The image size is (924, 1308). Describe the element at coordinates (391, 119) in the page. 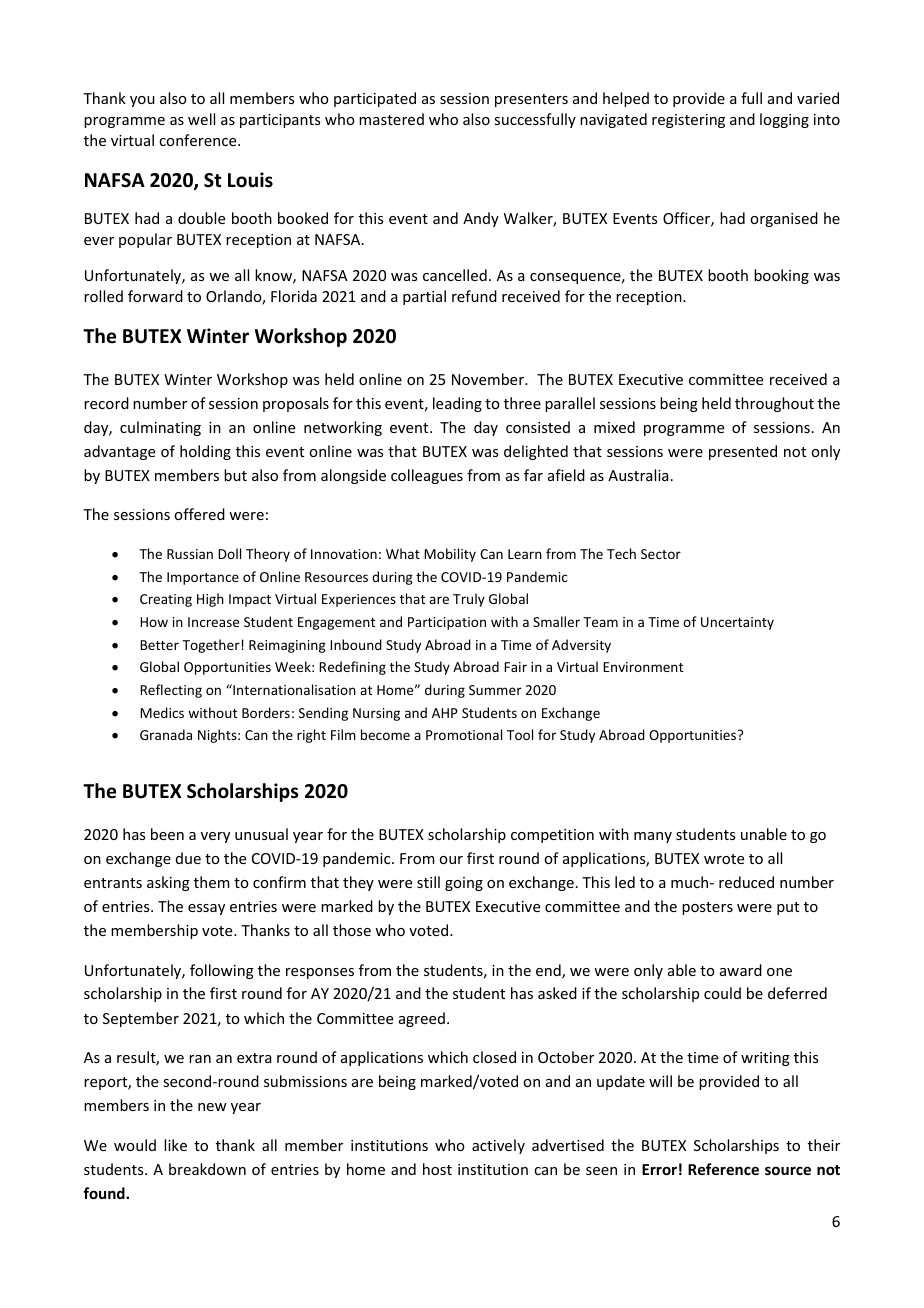

I see `mastered` at that location.
